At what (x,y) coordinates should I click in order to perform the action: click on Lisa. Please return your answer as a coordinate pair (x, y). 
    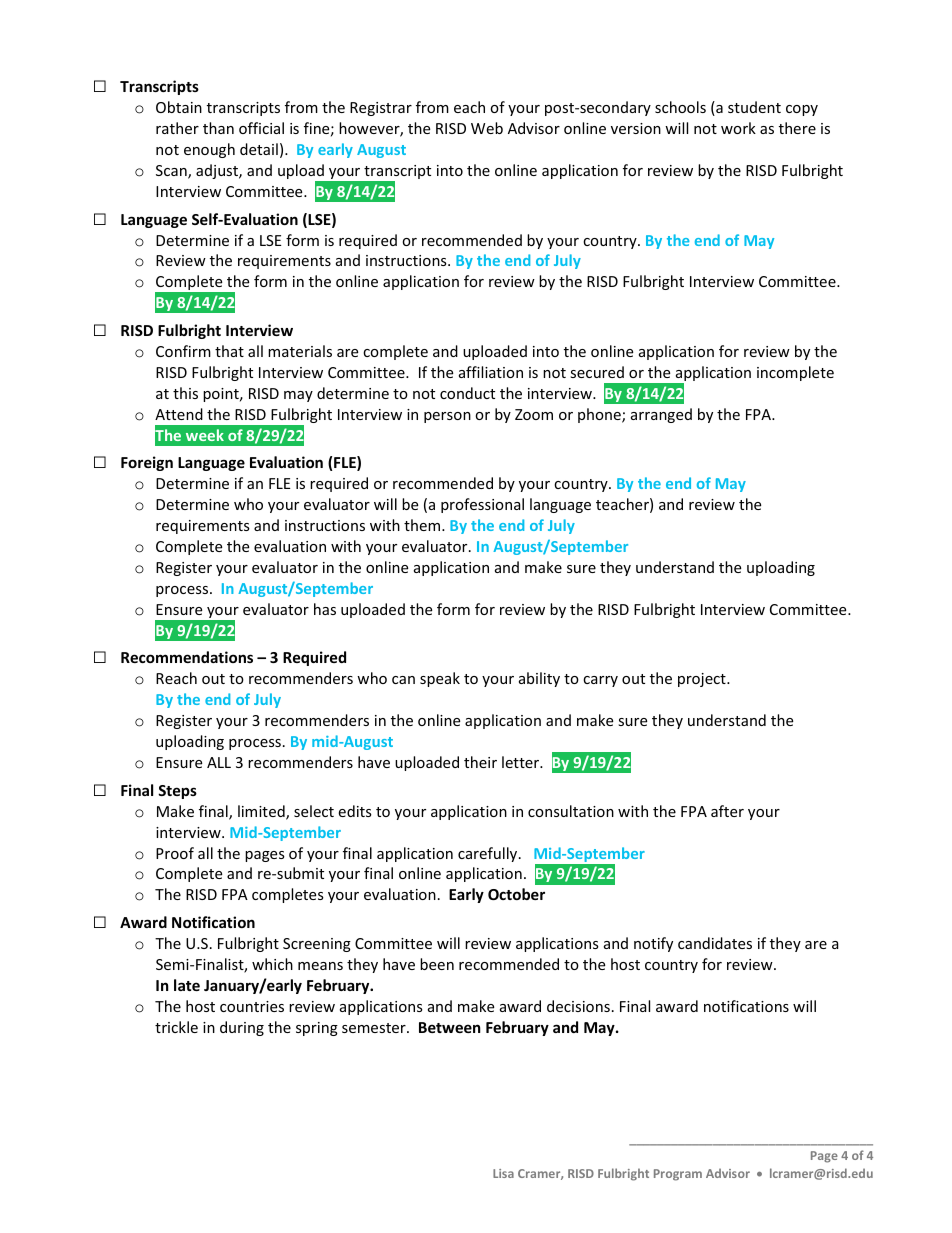
    Looking at the image, I should click on (503, 1173).
